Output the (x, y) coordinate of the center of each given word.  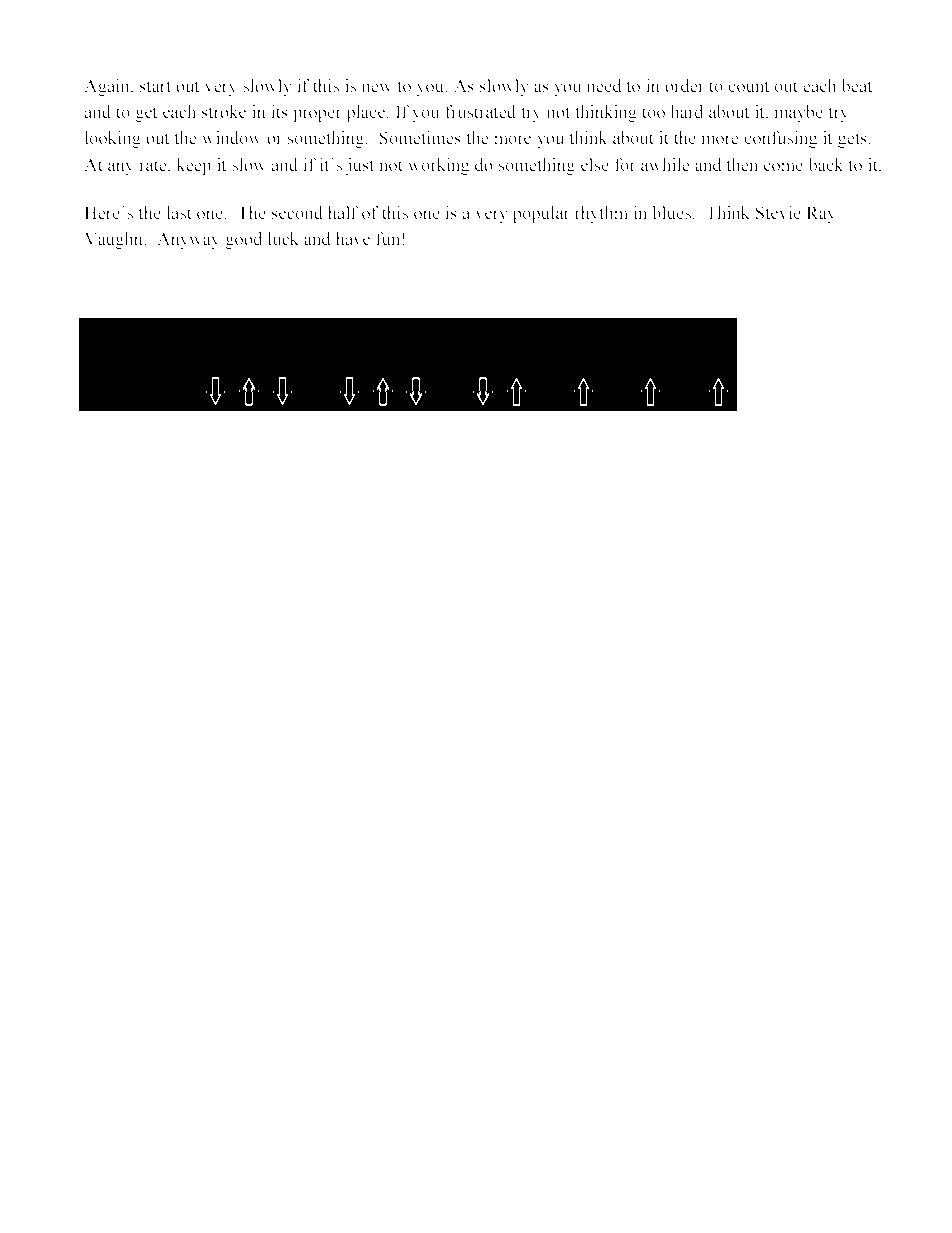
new (377, 87)
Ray (821, 214)
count (748, 86)
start (155, 87)
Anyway (188, 240)
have (353, 239)
